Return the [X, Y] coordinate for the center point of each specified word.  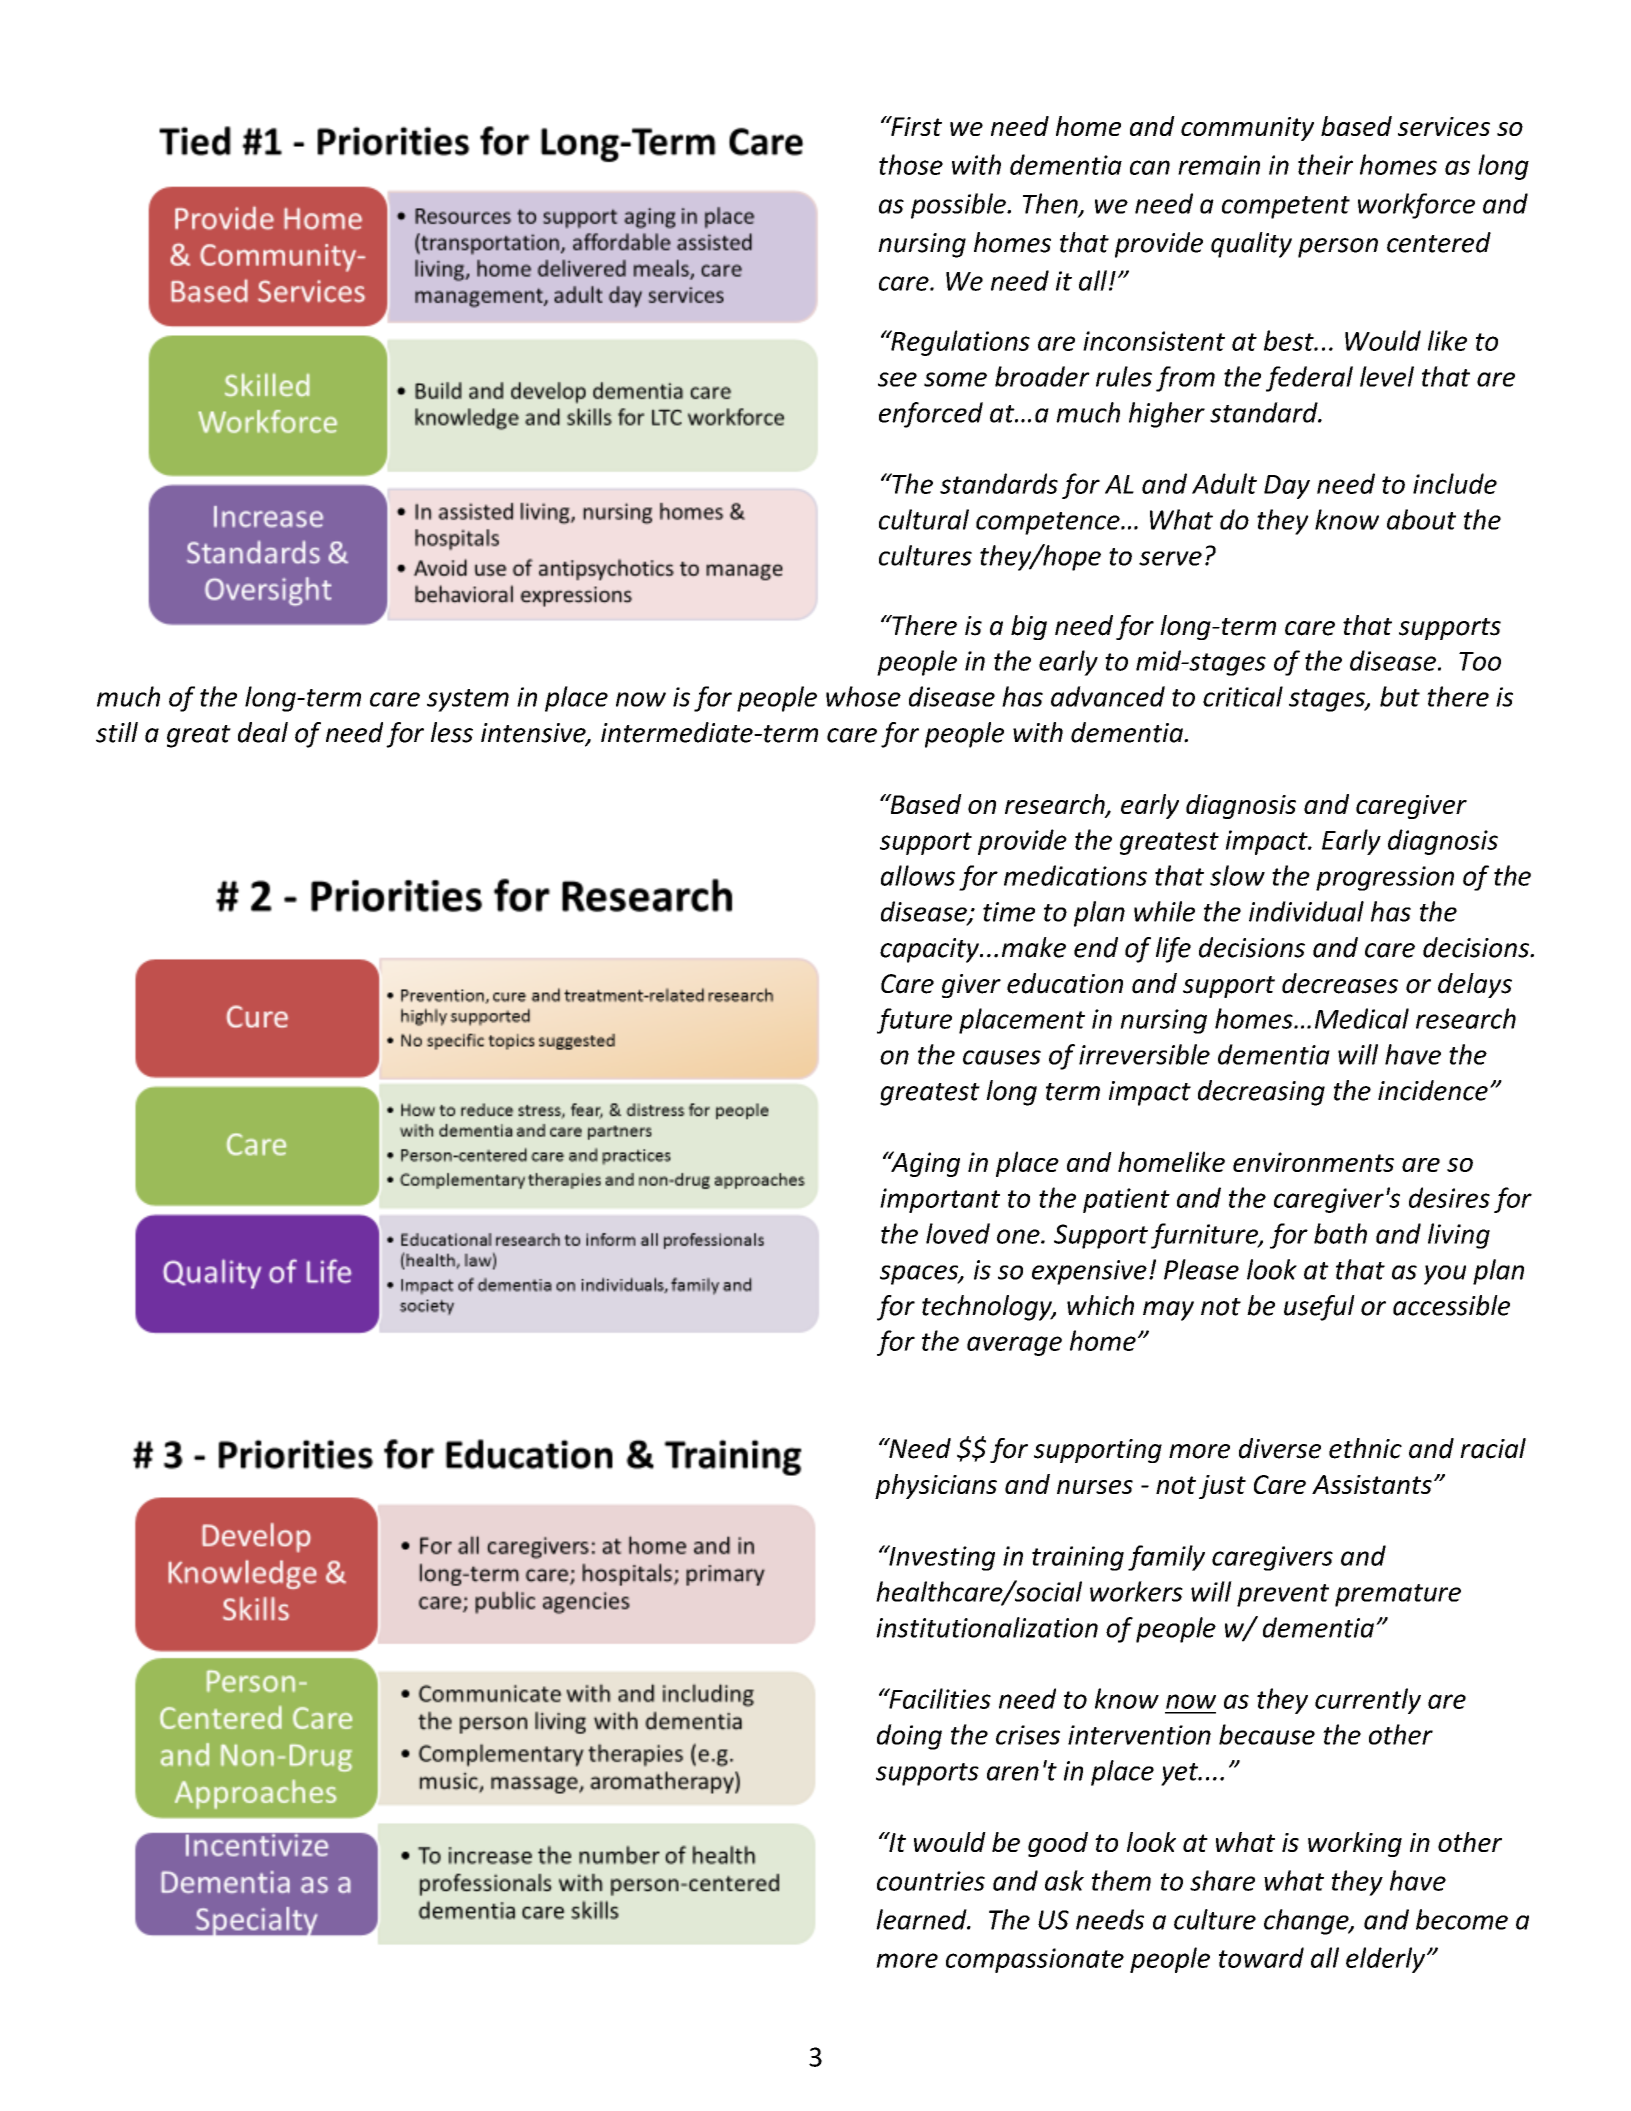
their [1325, 164]
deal [263, 732]
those [911, 164]
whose [863, 696]
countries [931, 1881]
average [1014, 1346]
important [940, 1200]
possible [959, 206]
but [1400, 696]
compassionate [1035, 1960]
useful [1319, 1308]
